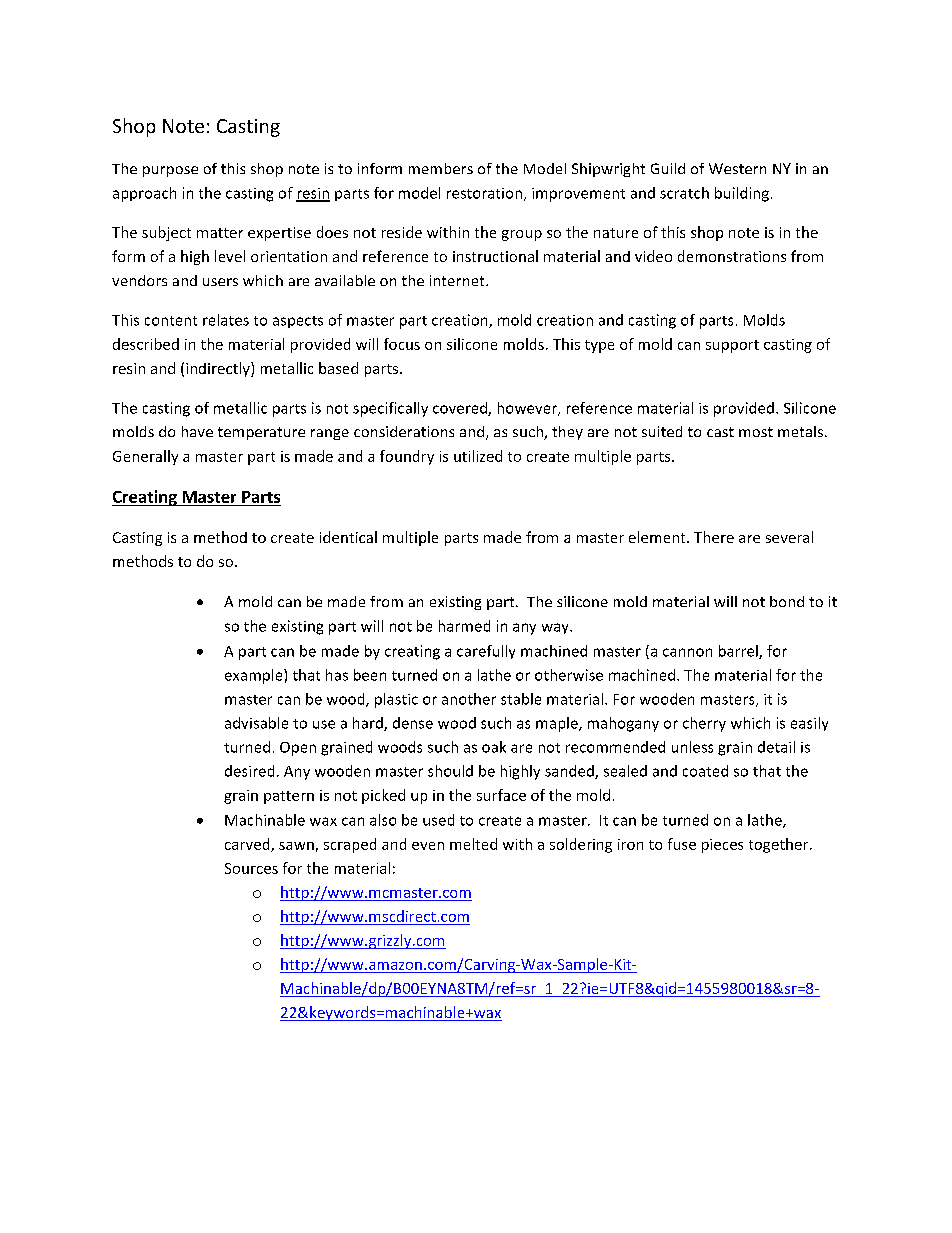 This screenshot has height=1233, width=952. Describe the element at coordinates (714, 537) in the screenshot. I see `There` at that location.
